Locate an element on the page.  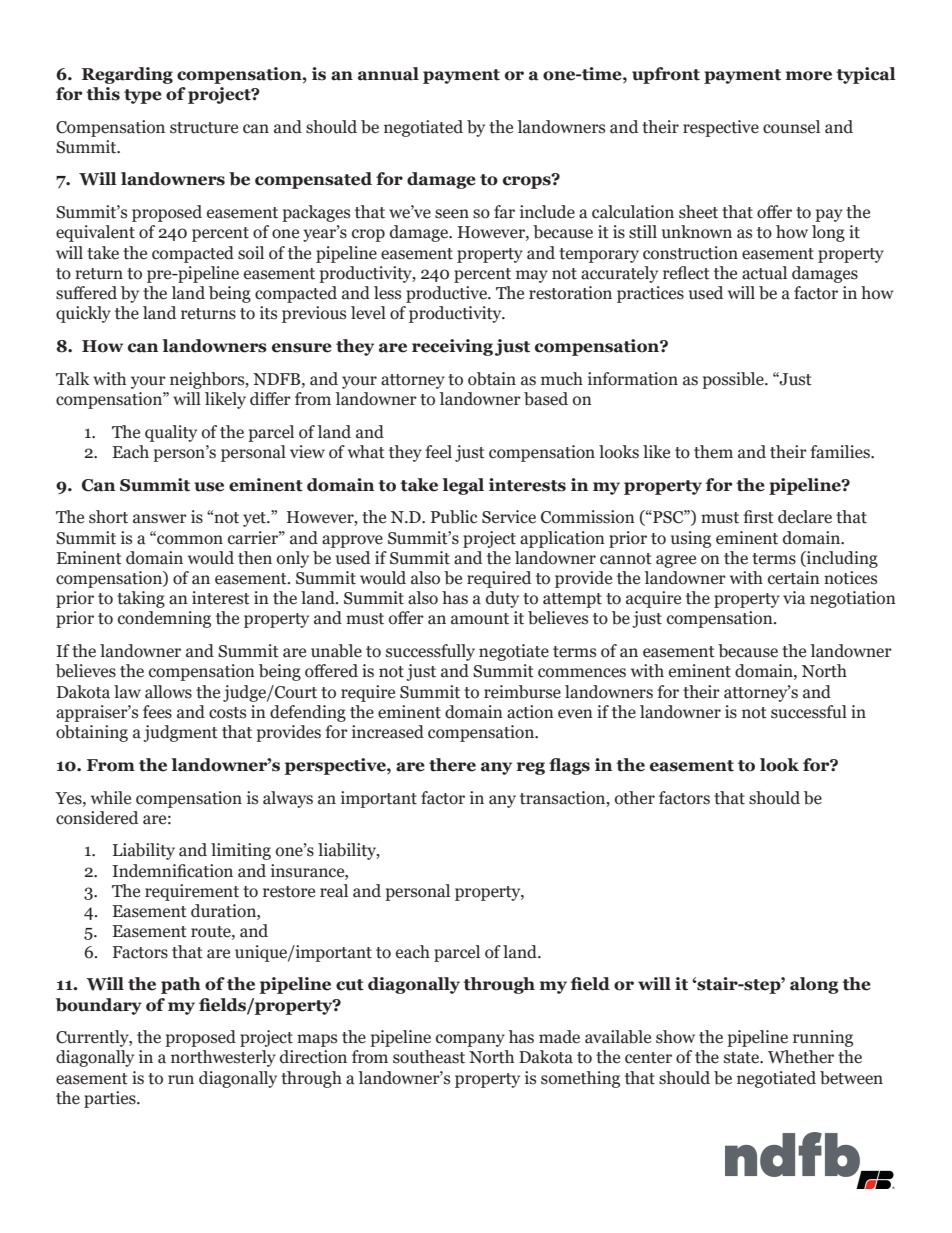
feel is located at coordinates (438, 452).
